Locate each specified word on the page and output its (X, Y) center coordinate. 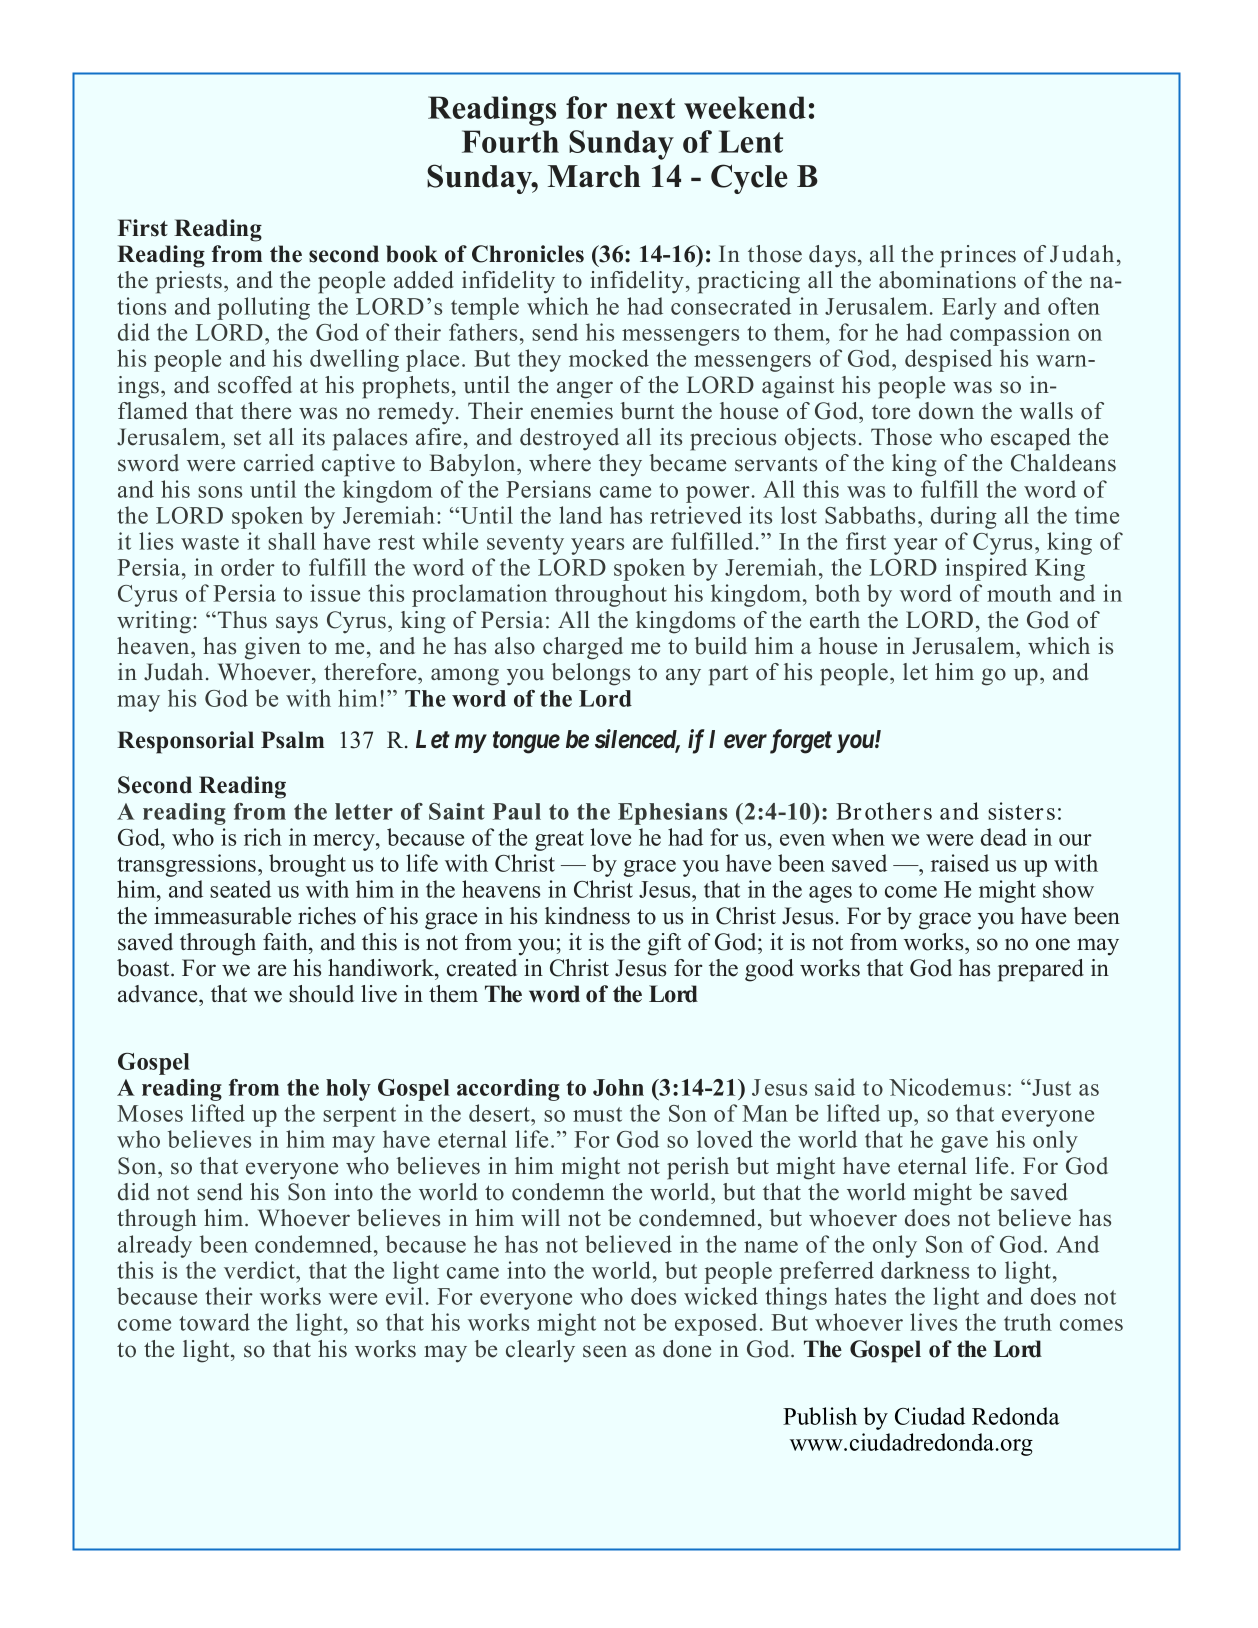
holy (348, 1090)
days (832, 256)
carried (279, 463)
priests (189, 282)
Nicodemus (947, 1087)
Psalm (292, 740)
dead (1004, 837)
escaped (1031, 439)
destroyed (569, 439)
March (594, 176)
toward (215, 1322)
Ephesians (672, 814)
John (618, 1087)
